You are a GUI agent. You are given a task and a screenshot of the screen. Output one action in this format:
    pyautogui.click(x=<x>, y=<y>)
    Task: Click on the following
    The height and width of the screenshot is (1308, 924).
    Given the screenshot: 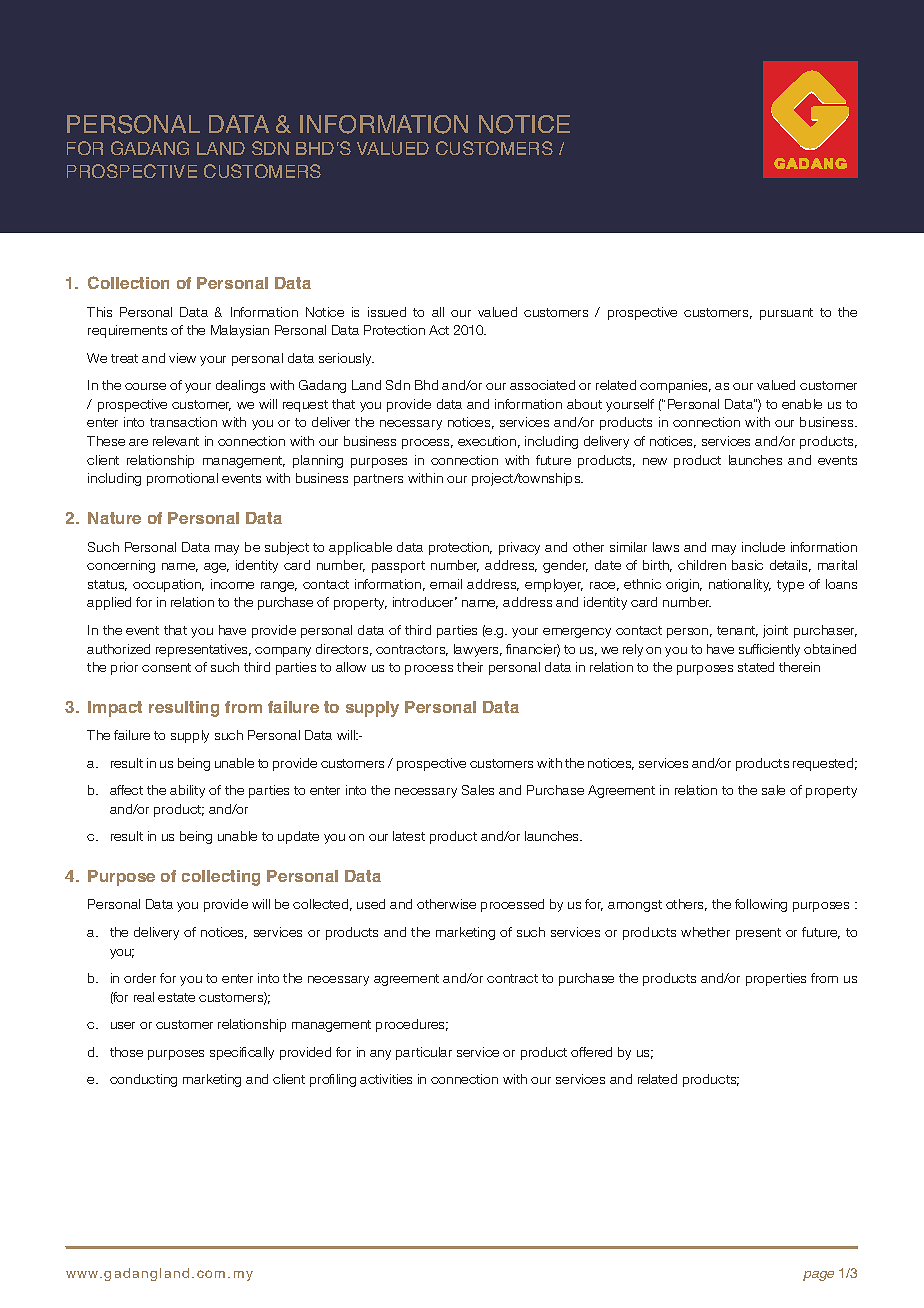 What is the action you would take?
    pyautogui.click(x=761, y=905)
